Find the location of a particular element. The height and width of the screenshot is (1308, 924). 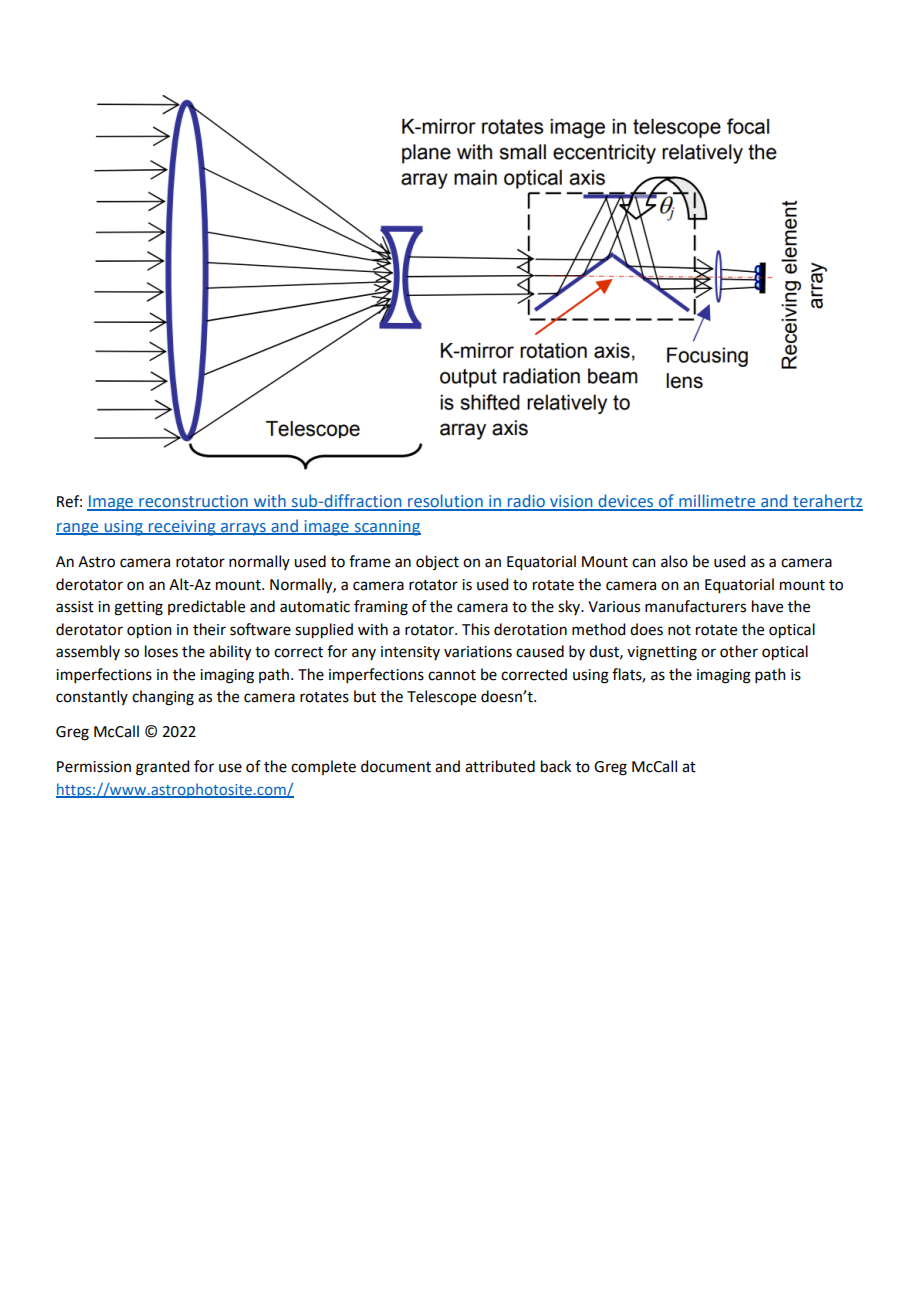

cannot is located at coordinates (452, 675).
